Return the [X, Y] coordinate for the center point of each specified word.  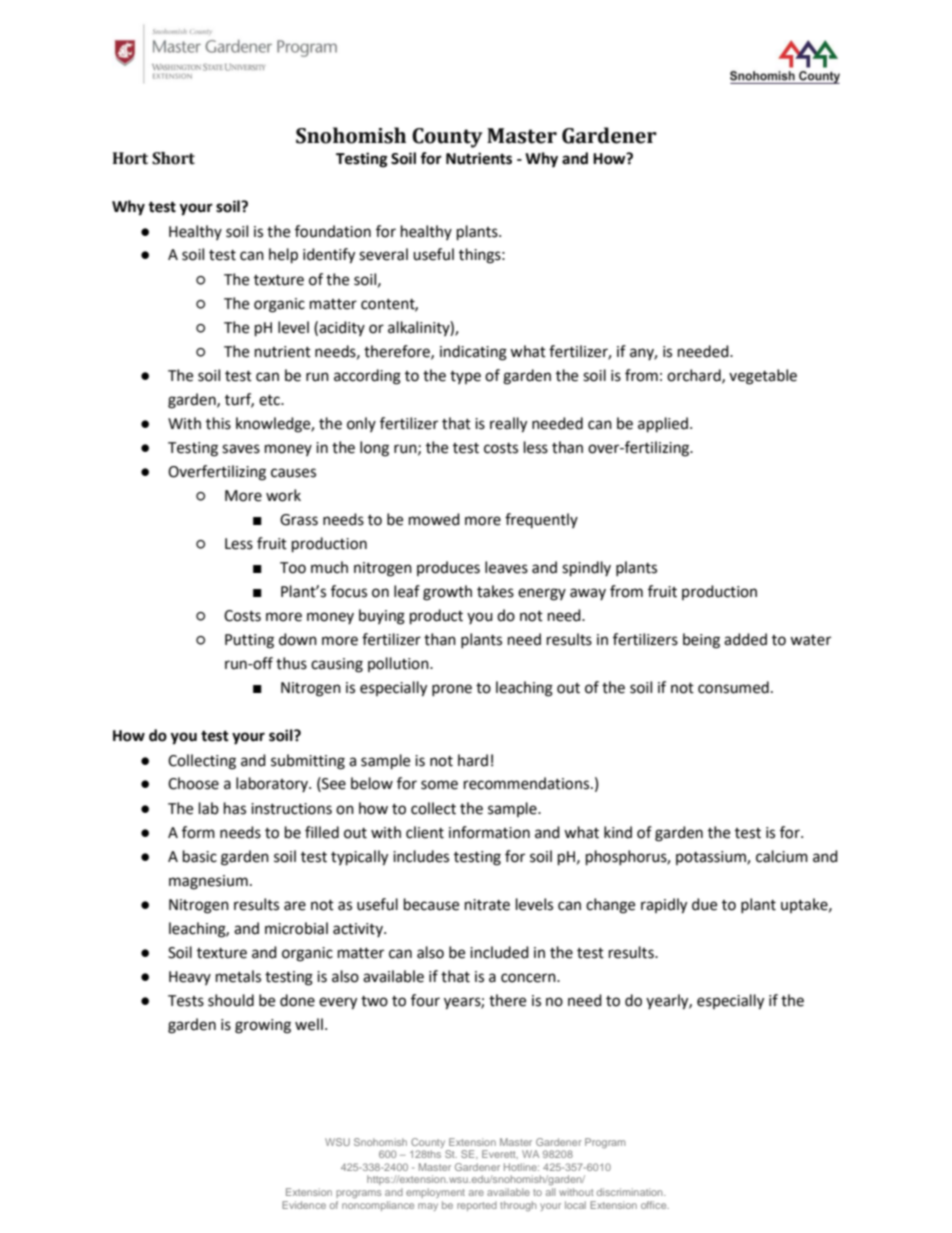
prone [452, 690]
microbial [296, 928]
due [704, 904]
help [283, 256]
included [499, 952]
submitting [308, 762]
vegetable [763, 377]
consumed [733, 687]
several [383, 254]
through [518, 1206]
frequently [541, 520]
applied [663, 425]
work [283, 495]
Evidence [304, 1205]
